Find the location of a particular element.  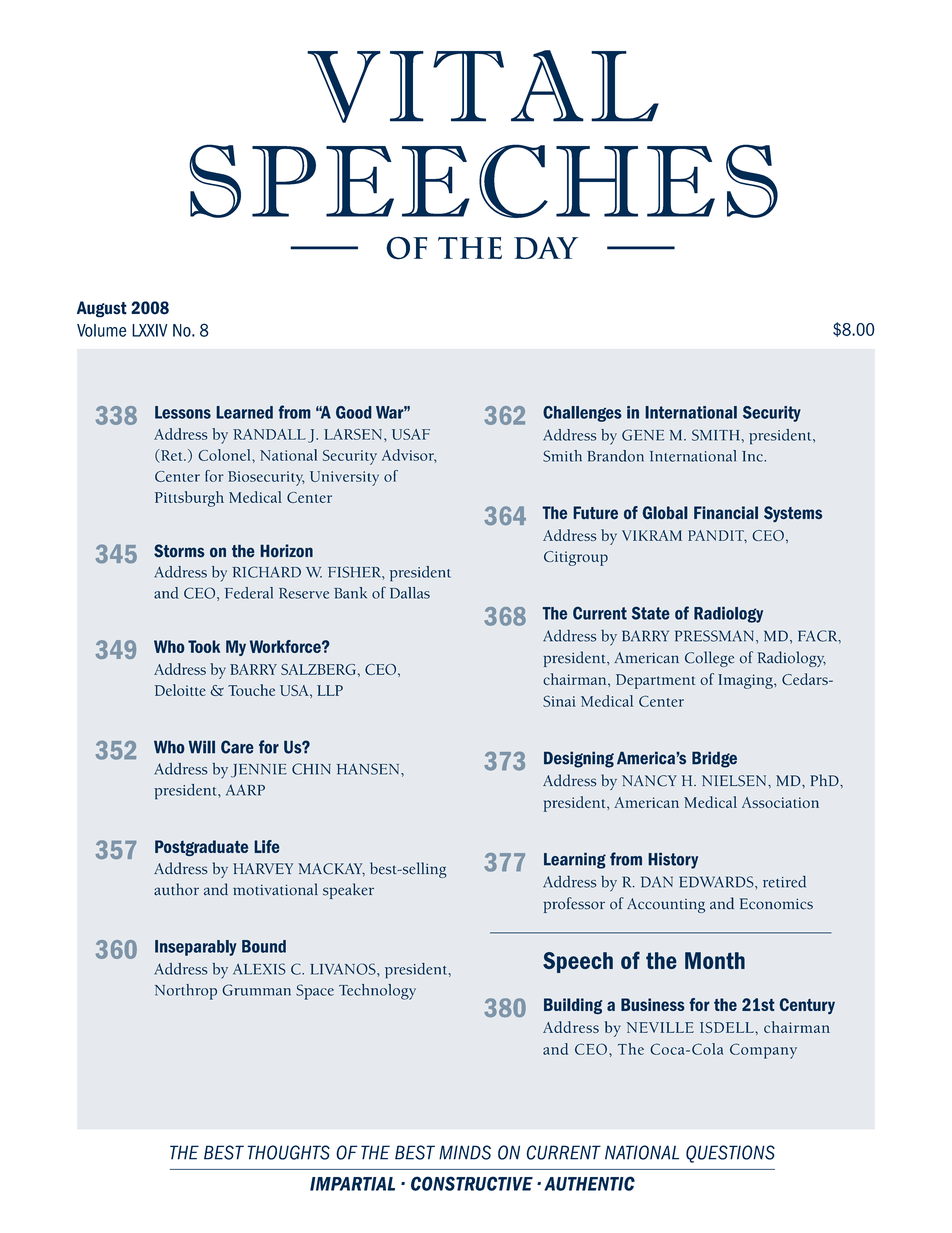

Bridge is located at coordinates (714, 759).
